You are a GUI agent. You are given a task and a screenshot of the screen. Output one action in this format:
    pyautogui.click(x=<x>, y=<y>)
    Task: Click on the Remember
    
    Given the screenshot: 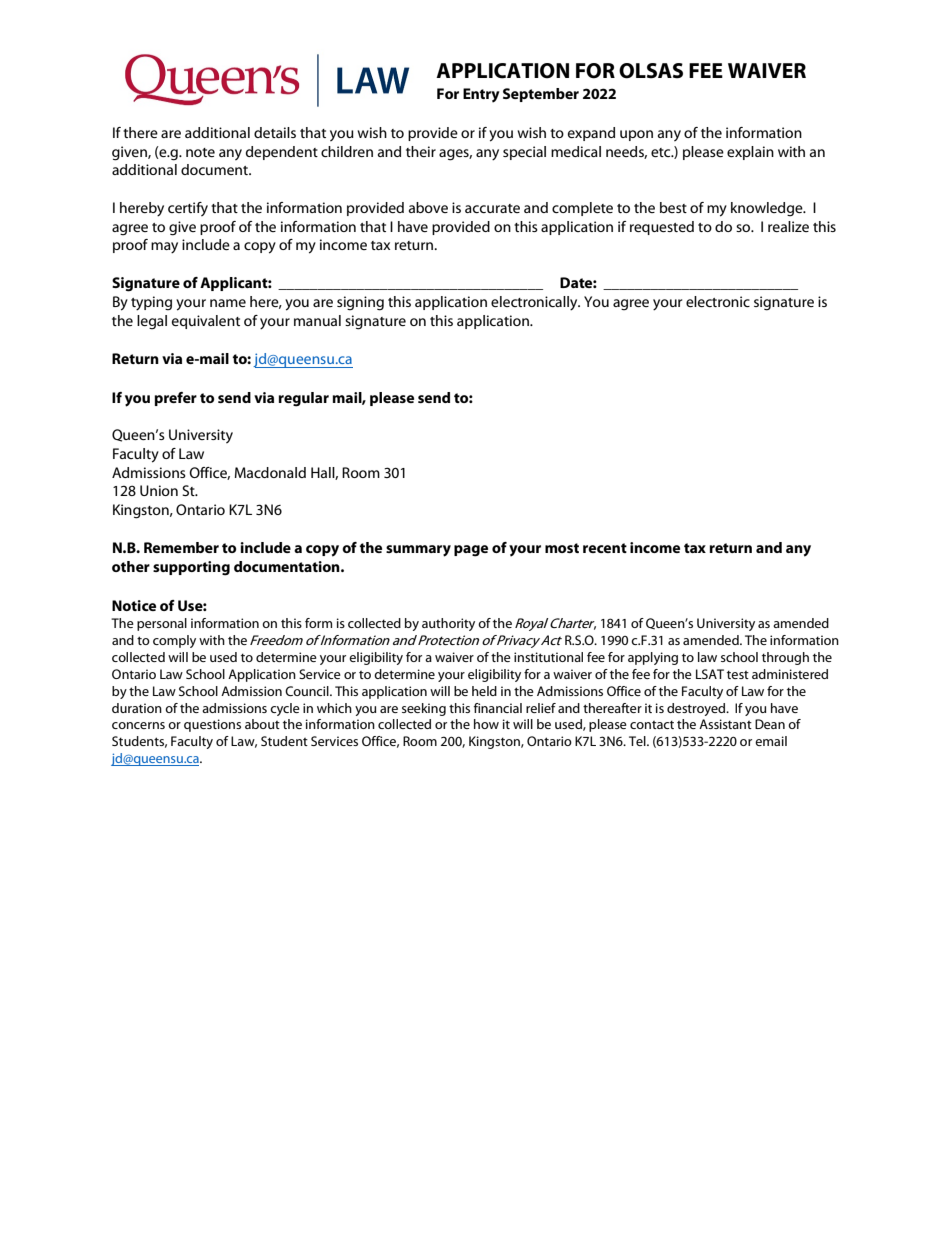 What is the action you would take?
    pyautogui.click(x=181, y=547)
